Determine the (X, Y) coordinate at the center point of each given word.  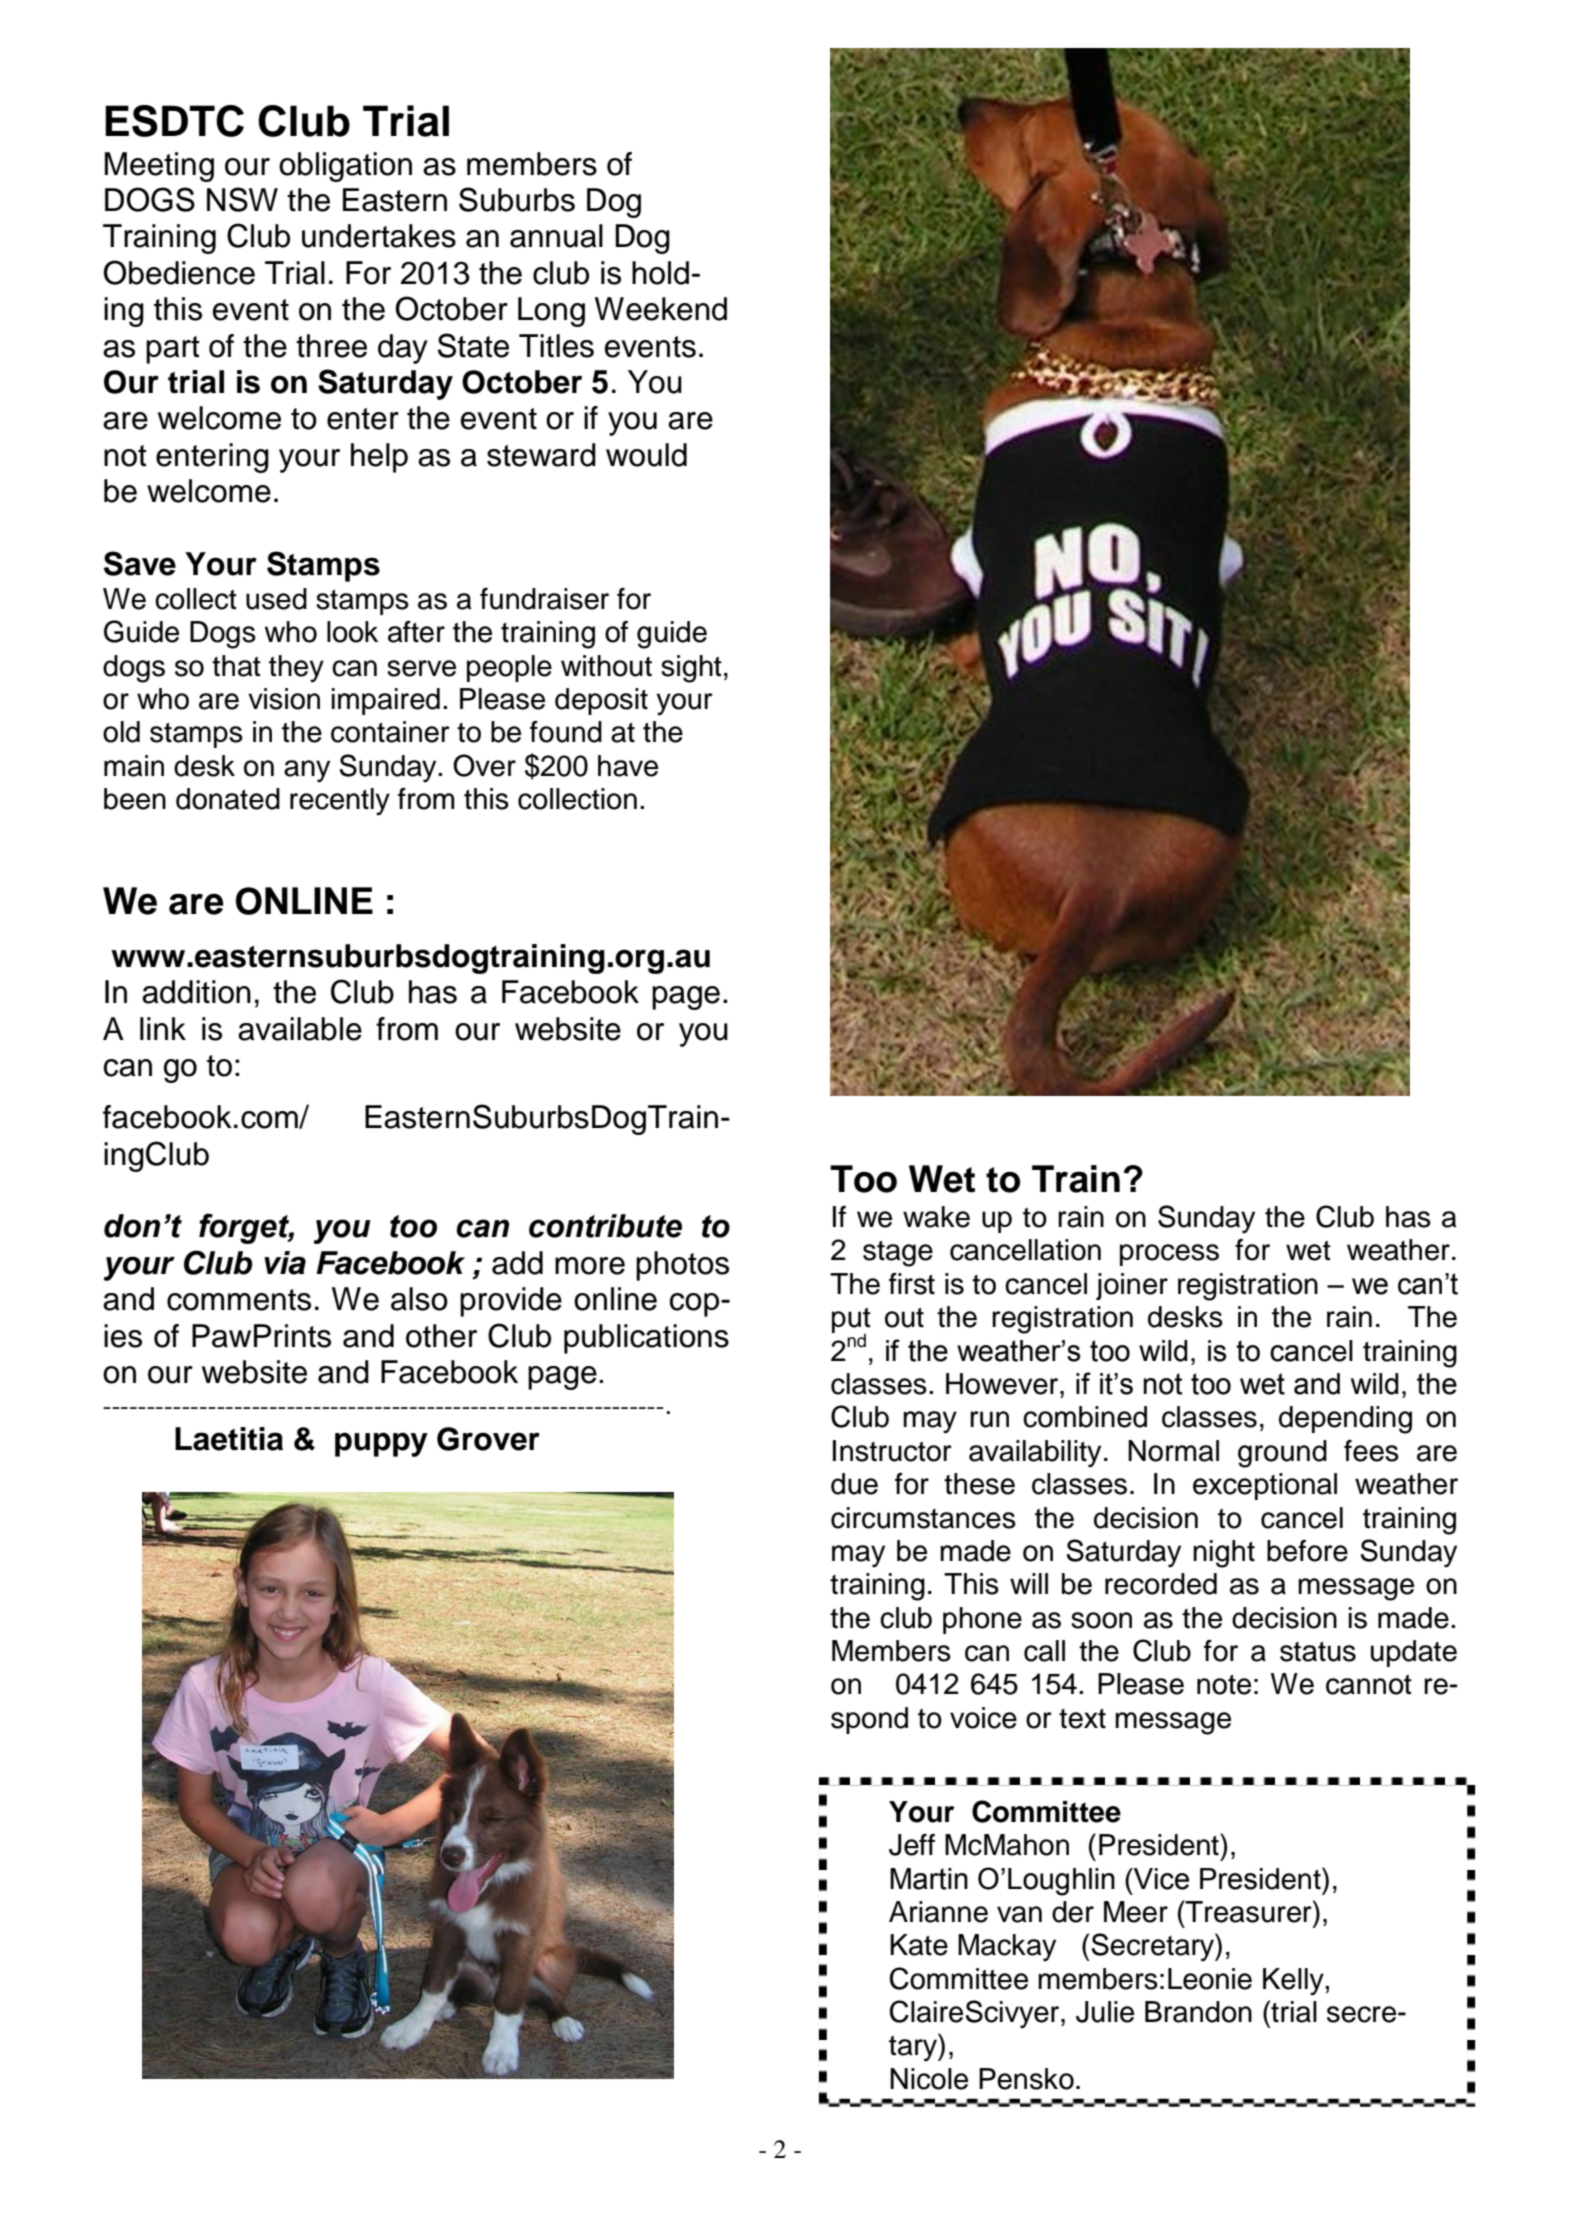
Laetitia (229, 1439)
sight (691, 669)
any (307, 771)
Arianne (938, 1912)
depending (1345, 1420)
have (628, 766)
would (646, 455)
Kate (919, 1945)
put (851, 1322)
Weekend (661, 309)
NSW (242, 199)
